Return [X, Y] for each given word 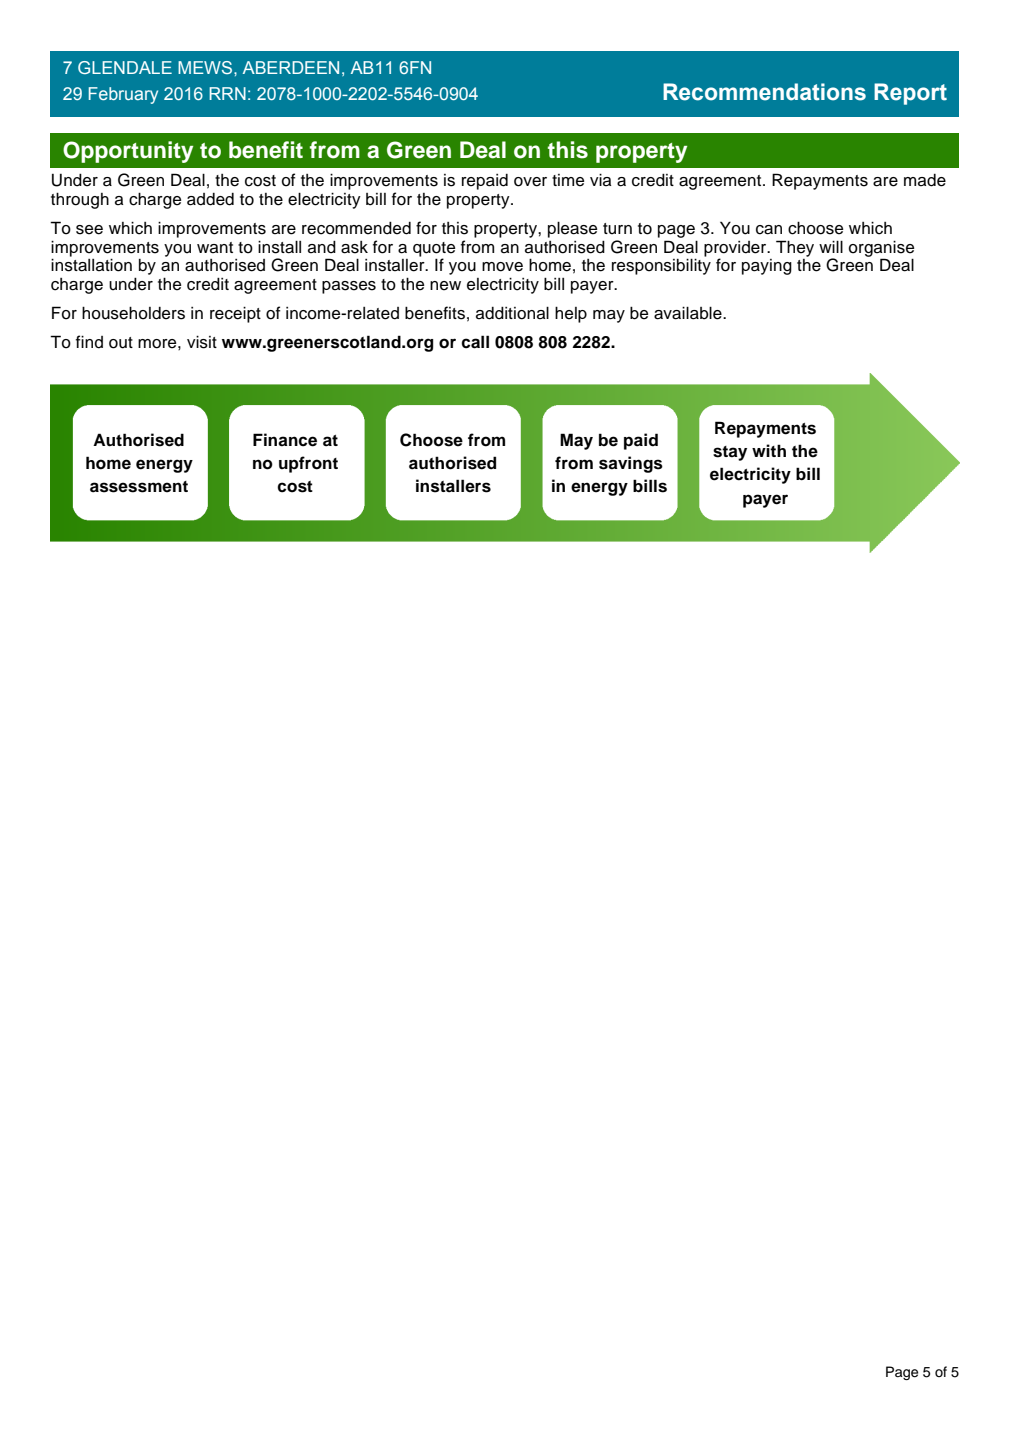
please [572, 229]
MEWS [206, 67]
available [689, 313]
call [475, 342]
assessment [139, 487]
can [769, 230]
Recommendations [764, 92]
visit [202, 342]
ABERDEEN [291, 67]
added [210, 199]
